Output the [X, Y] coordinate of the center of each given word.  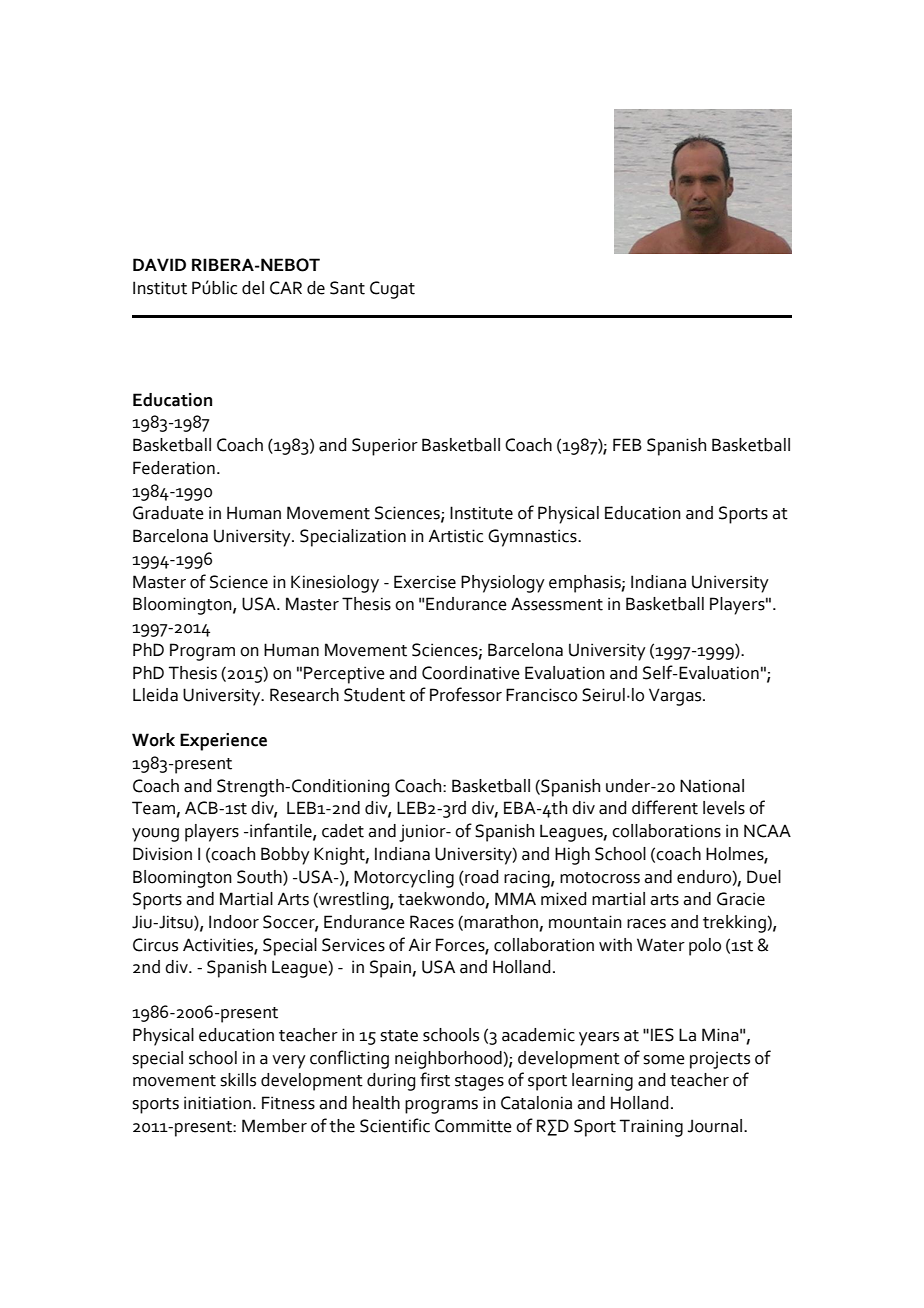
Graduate [168, 513]
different [665, 807]
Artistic [456, 536]
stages [479, 1083]
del [253, 288]
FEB [627, 444]
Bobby [285, 856]
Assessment [557, 604]
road [480, 877]
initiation [217, 1103]
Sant [347, 288]
